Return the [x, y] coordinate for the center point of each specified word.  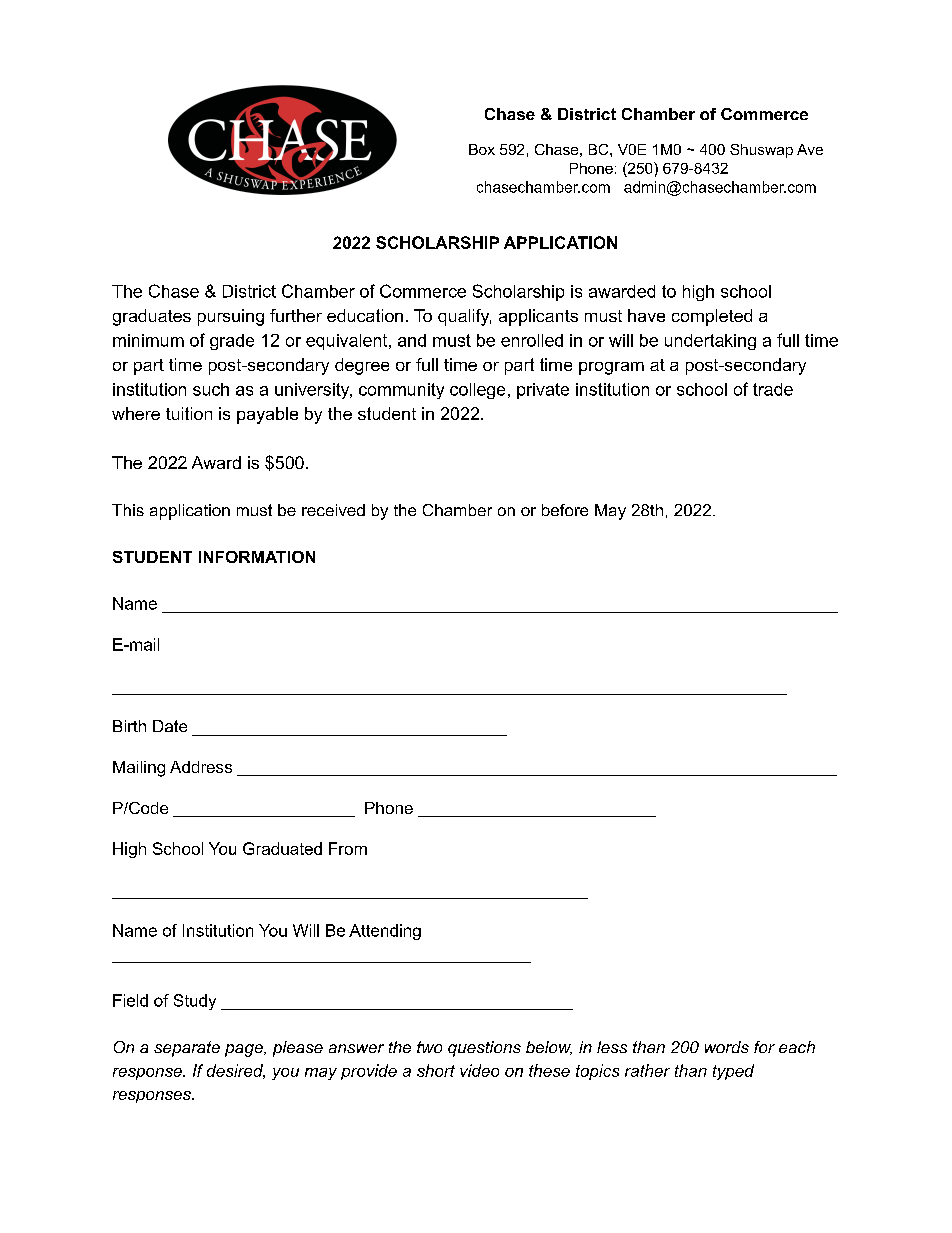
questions [484, 1049]
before [565, 510]
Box [482, 149]
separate [187, 1049]
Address [201, 767]
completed [712, 317]
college [477, 391]
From [348, 848]
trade [773, 389]
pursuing [231, 317]
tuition [189, 413]
